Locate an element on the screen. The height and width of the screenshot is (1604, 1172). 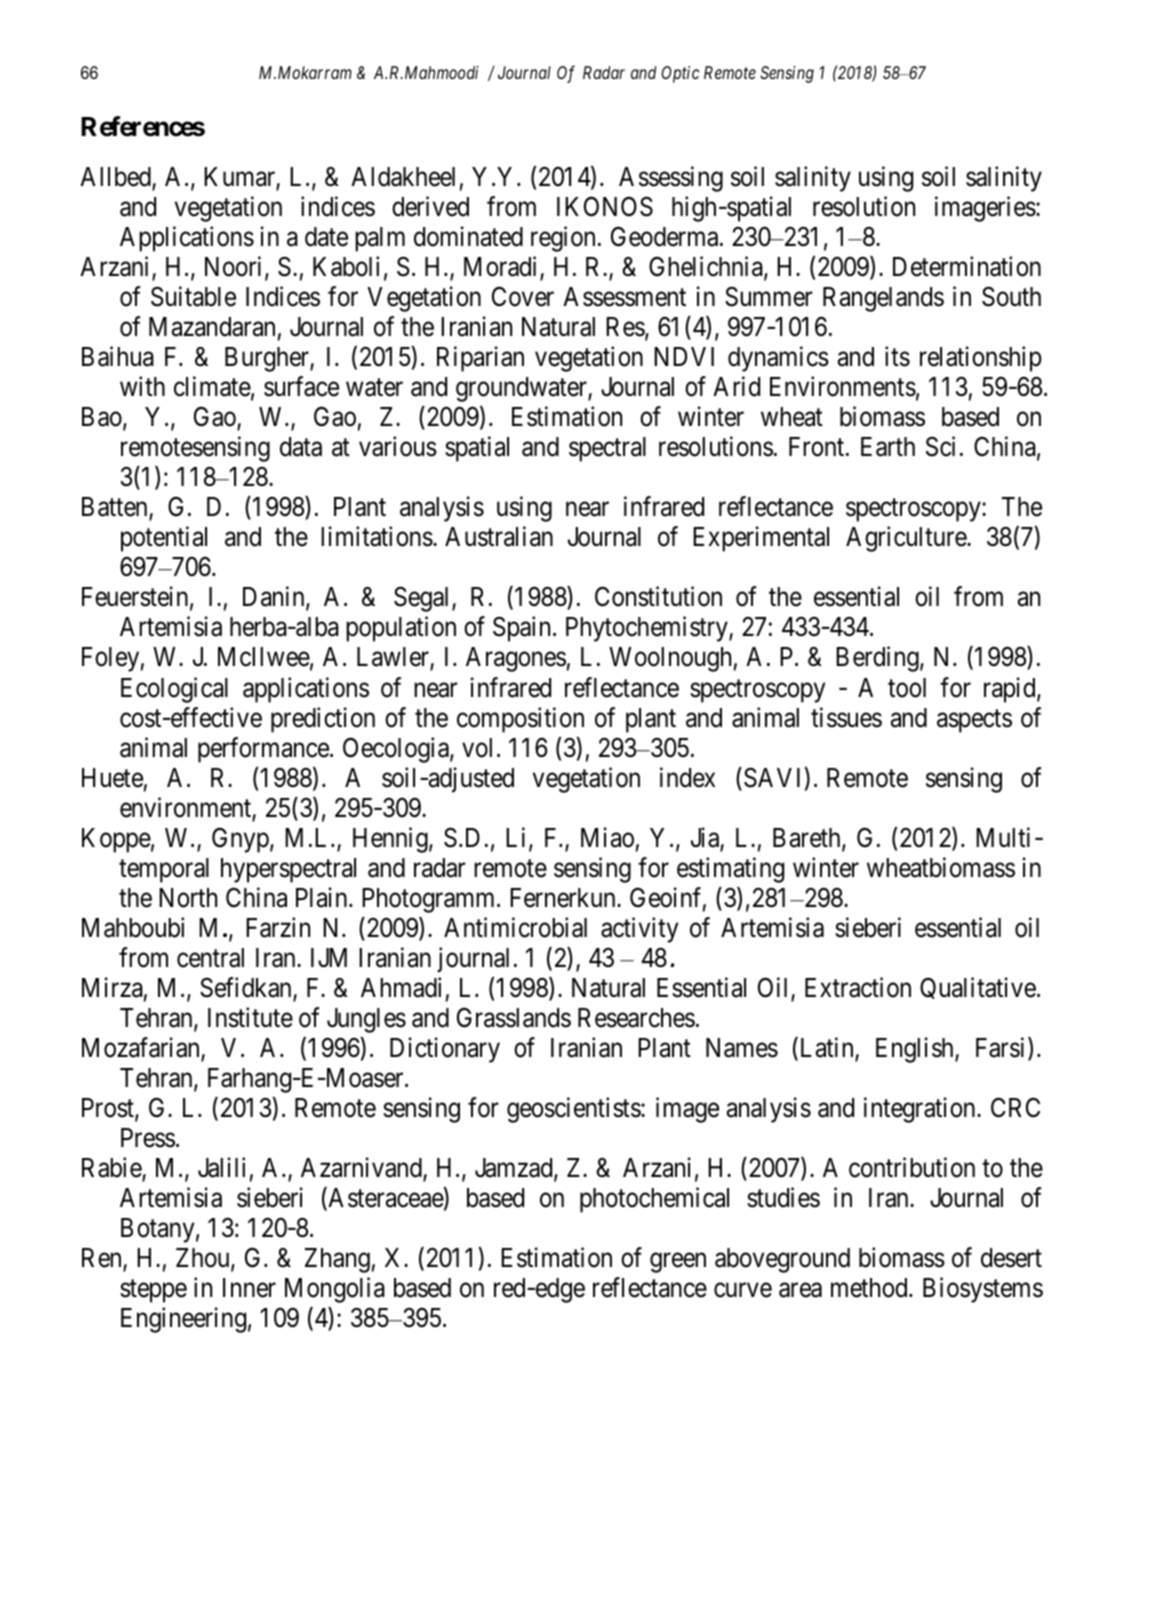
method is located at coordinates (870, 1288).
